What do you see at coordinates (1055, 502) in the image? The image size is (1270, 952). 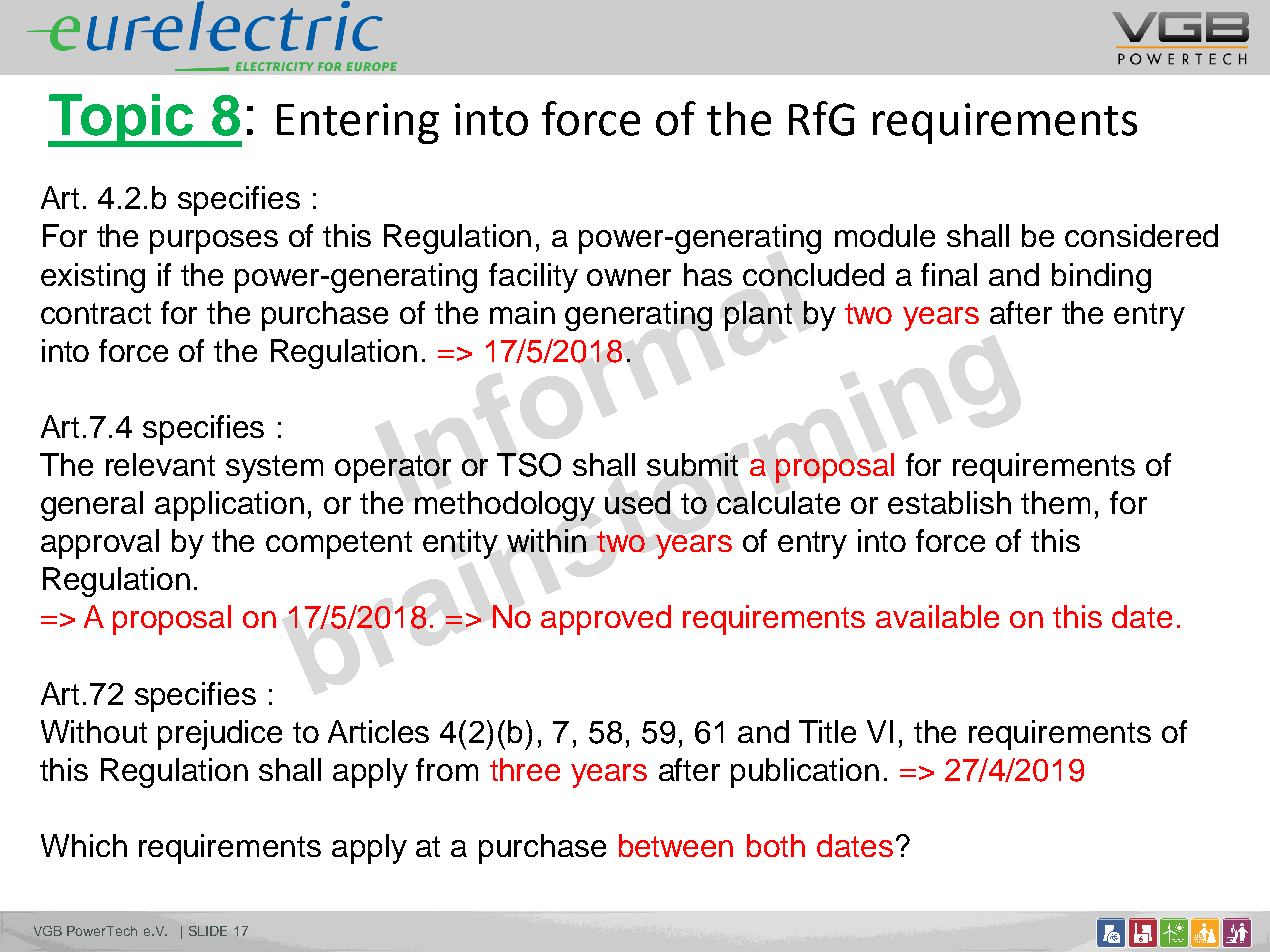 I see `them` at bounding box center [1055, 502].
